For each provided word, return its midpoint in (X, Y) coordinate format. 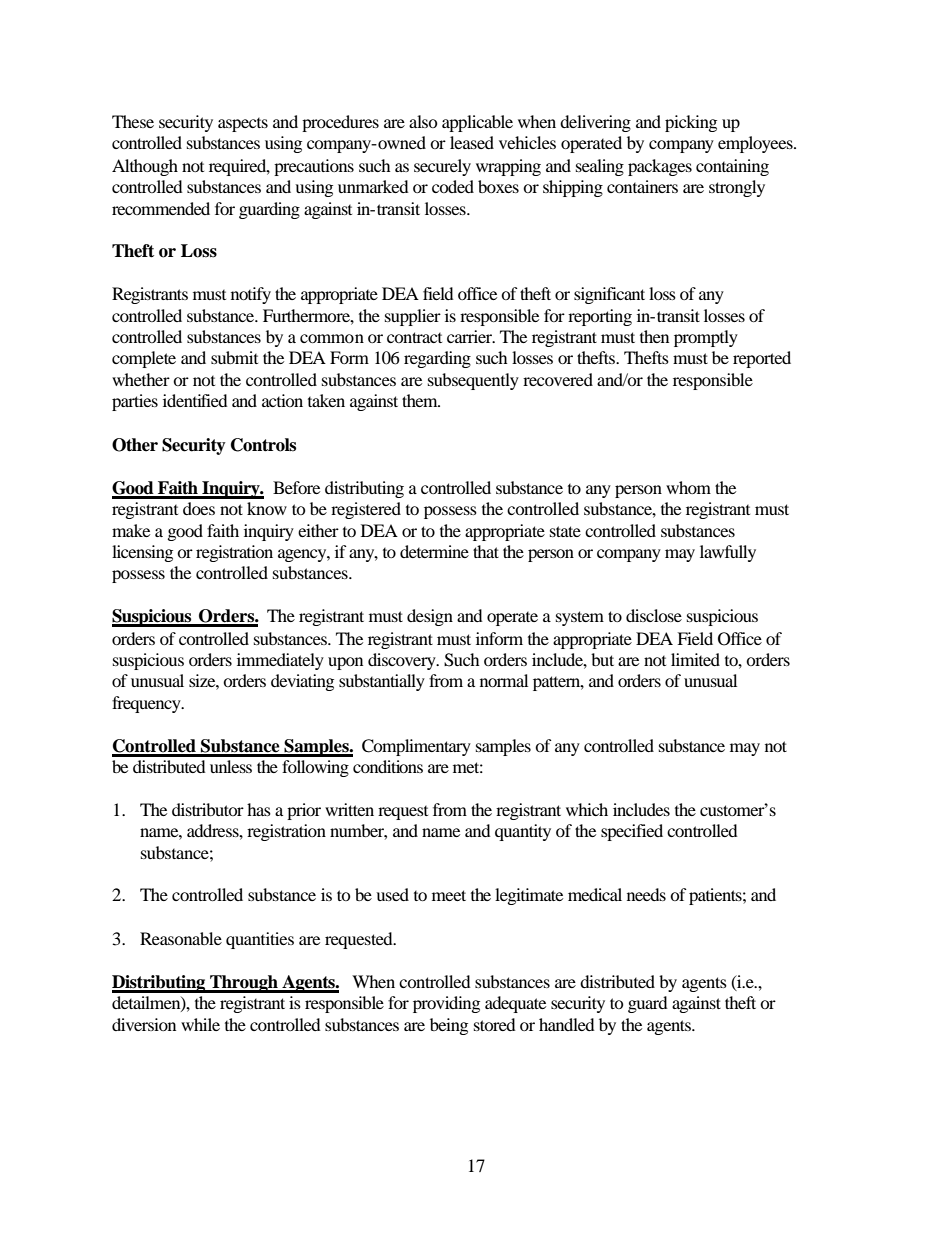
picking (691, 123)
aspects (243, 125)
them (421, 400)
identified (195, 400)
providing (446, 1004)
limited (695, 659)
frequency (147, 704)
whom (688, 487)
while (200, 1024)
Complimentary (416, 747)
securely (442, 167)
